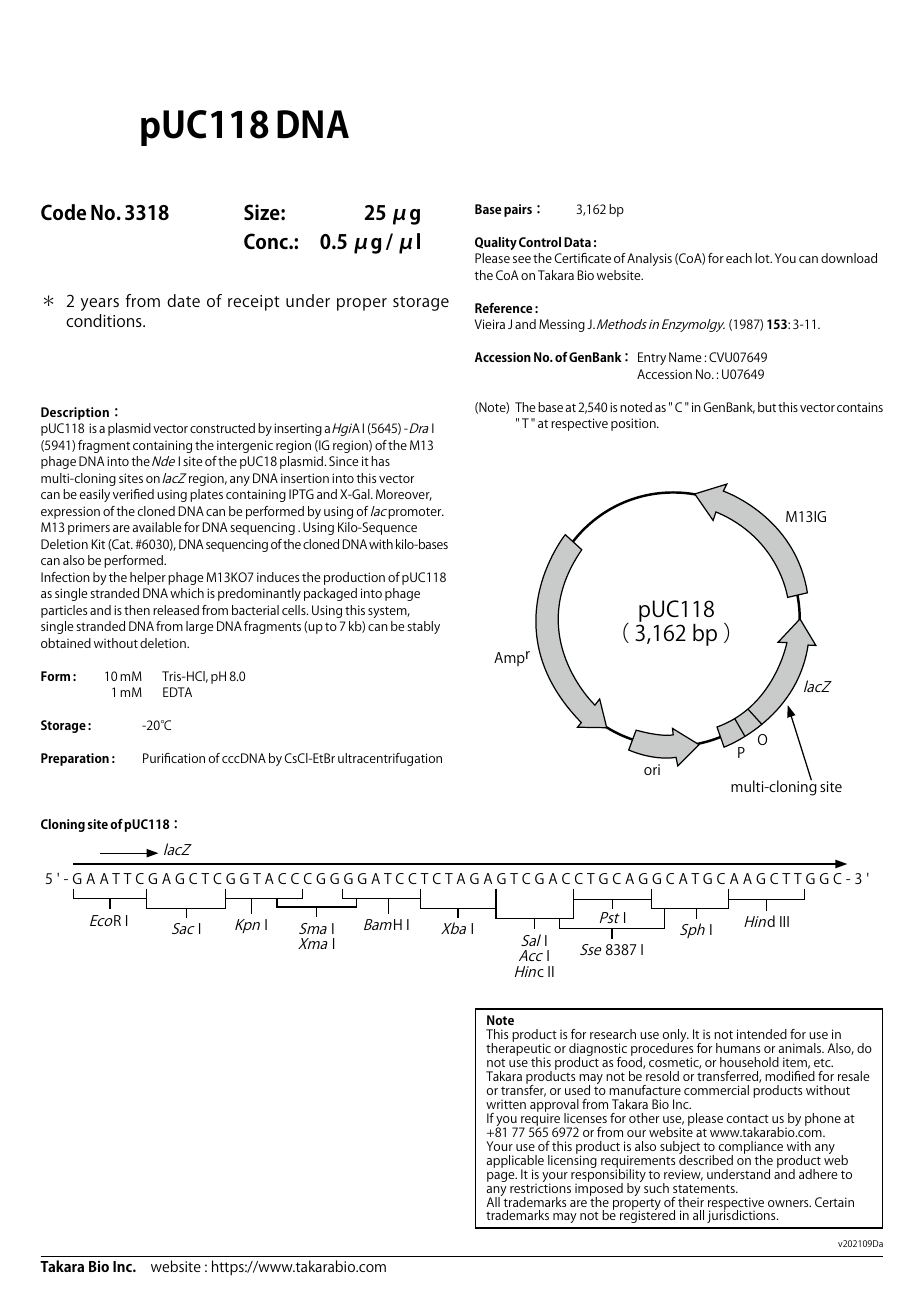 The height and width of the screenshot is (1305, 924). Describe the element at coordinates (133, 494) in the screenshot. I see `verified` at that location.
